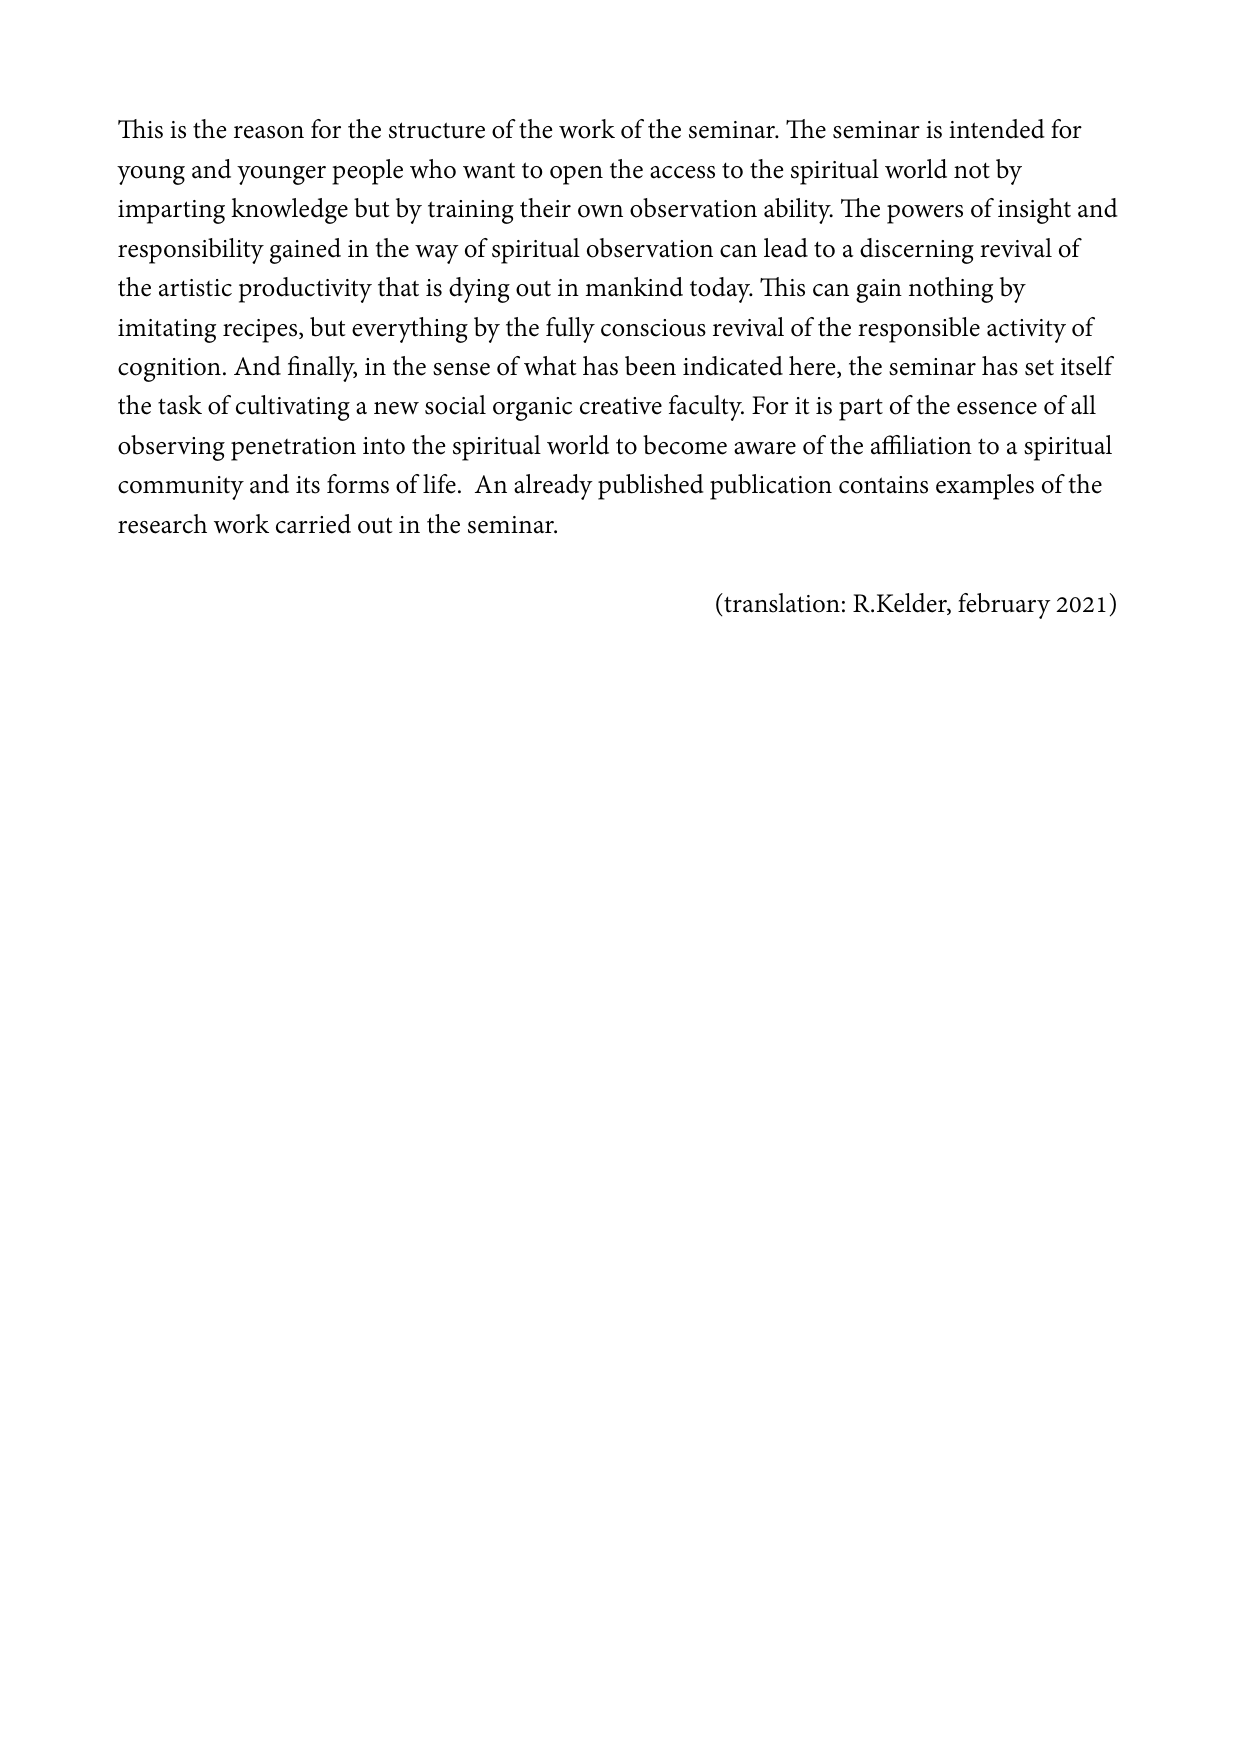  I want to click on february, so click(1004, 606).
